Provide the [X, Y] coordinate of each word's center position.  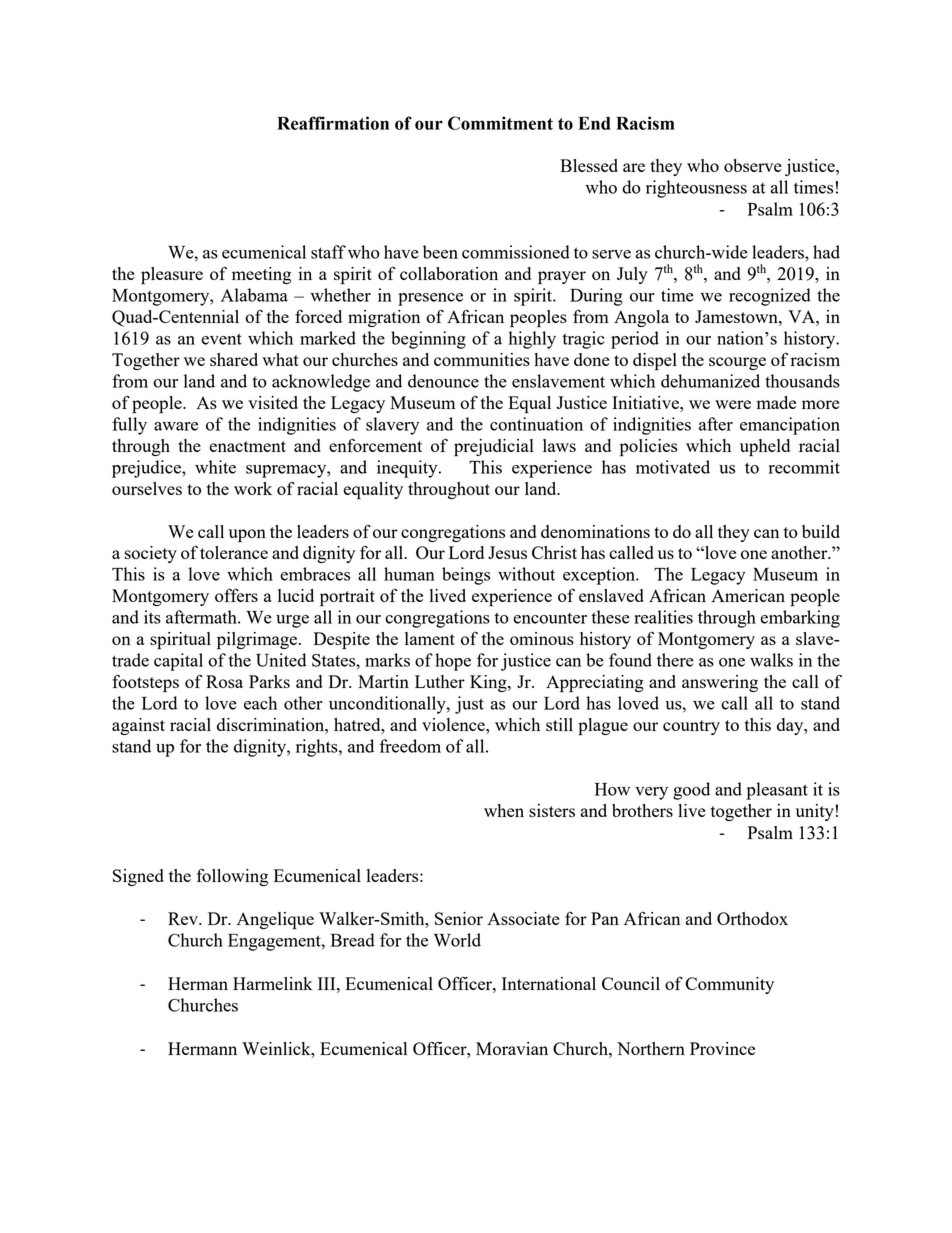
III [328, 983]
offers [236, 595]
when [504, 810]
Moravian [512, 1048]
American [748, 595]
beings [466, 576]
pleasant [777, 791]
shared [234, 359]
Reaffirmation [333, 123]
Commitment [500, 123]
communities [482, 359]
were [733, 404]
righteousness [696, 189]
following [232, 877]
